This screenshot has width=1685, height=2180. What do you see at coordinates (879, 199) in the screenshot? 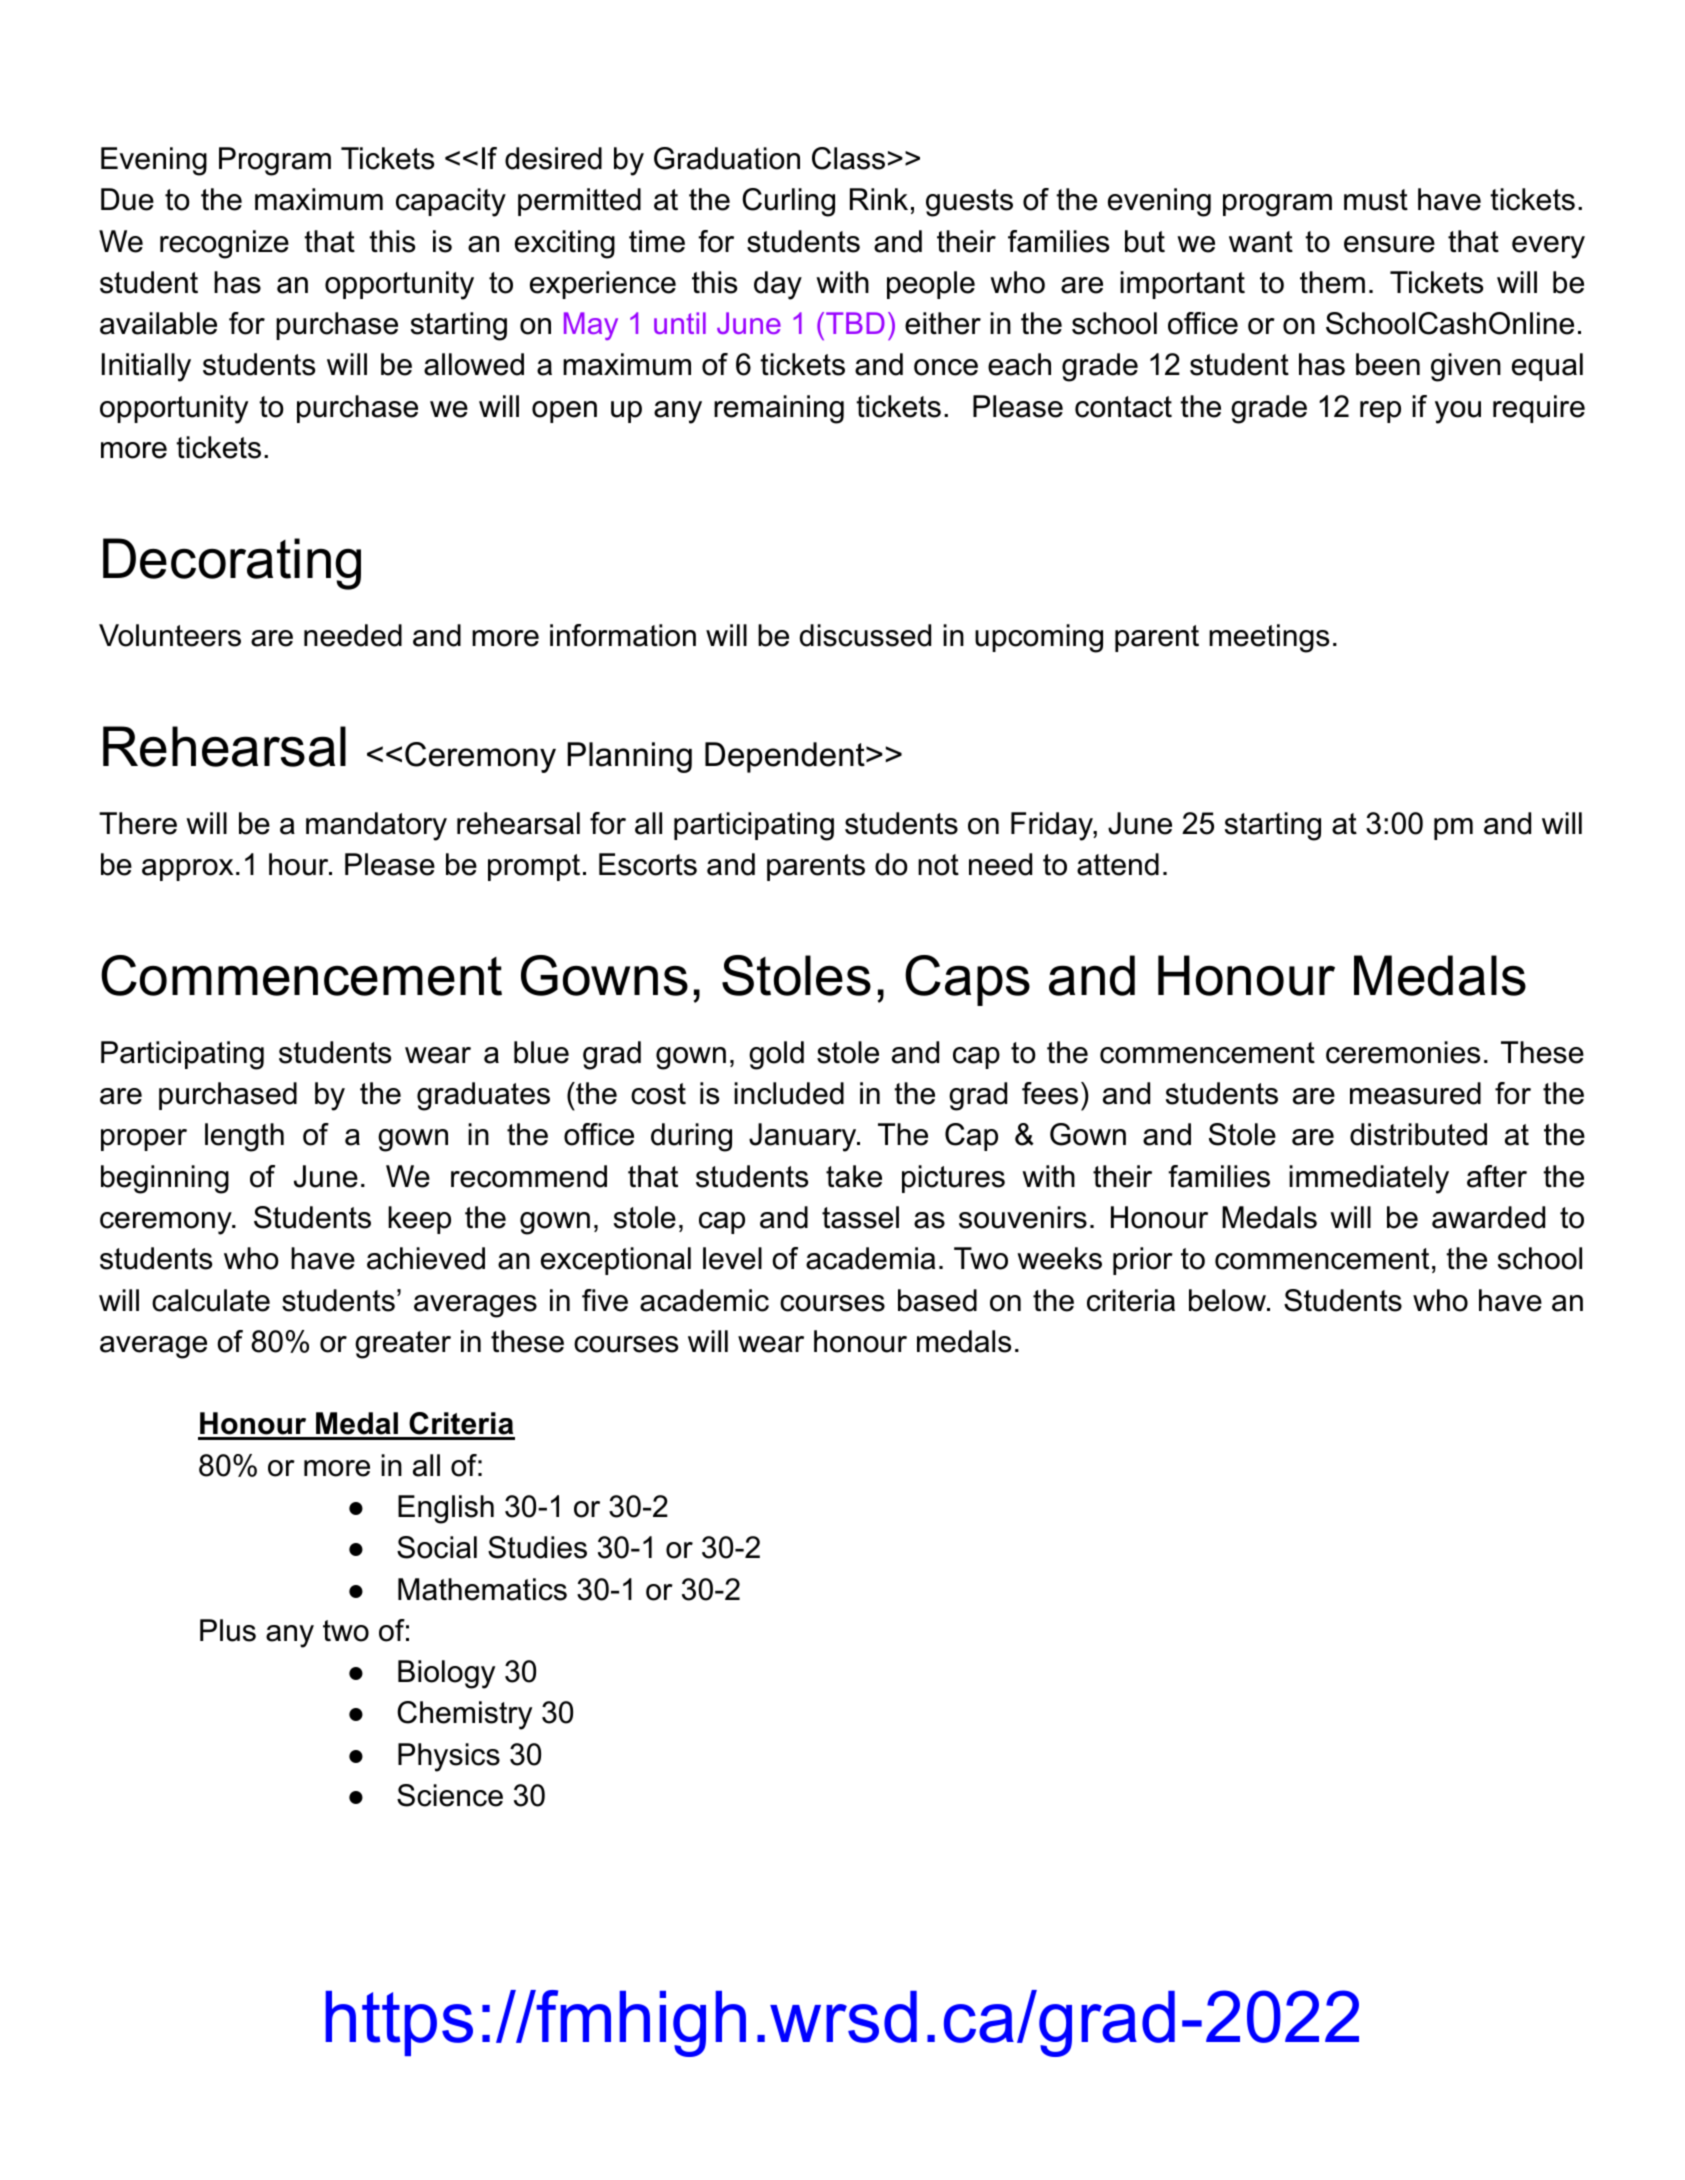
I see `Rink` at bounding box center [879, 199].
